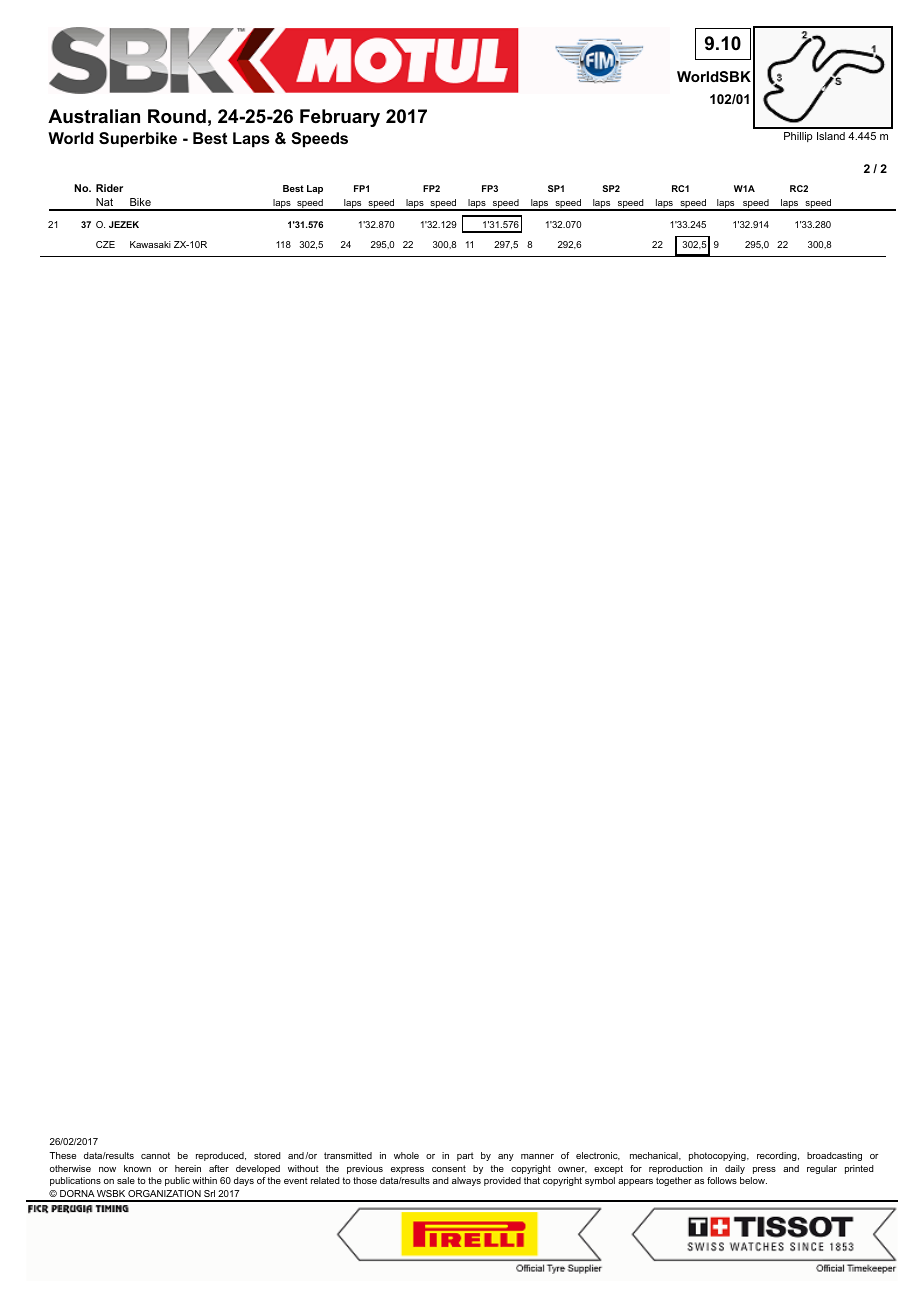 This screenshot has height=1307, width=924. Describe the element at coordinates (155, 1155) in the screenshot. I see `cannot` at that location.
